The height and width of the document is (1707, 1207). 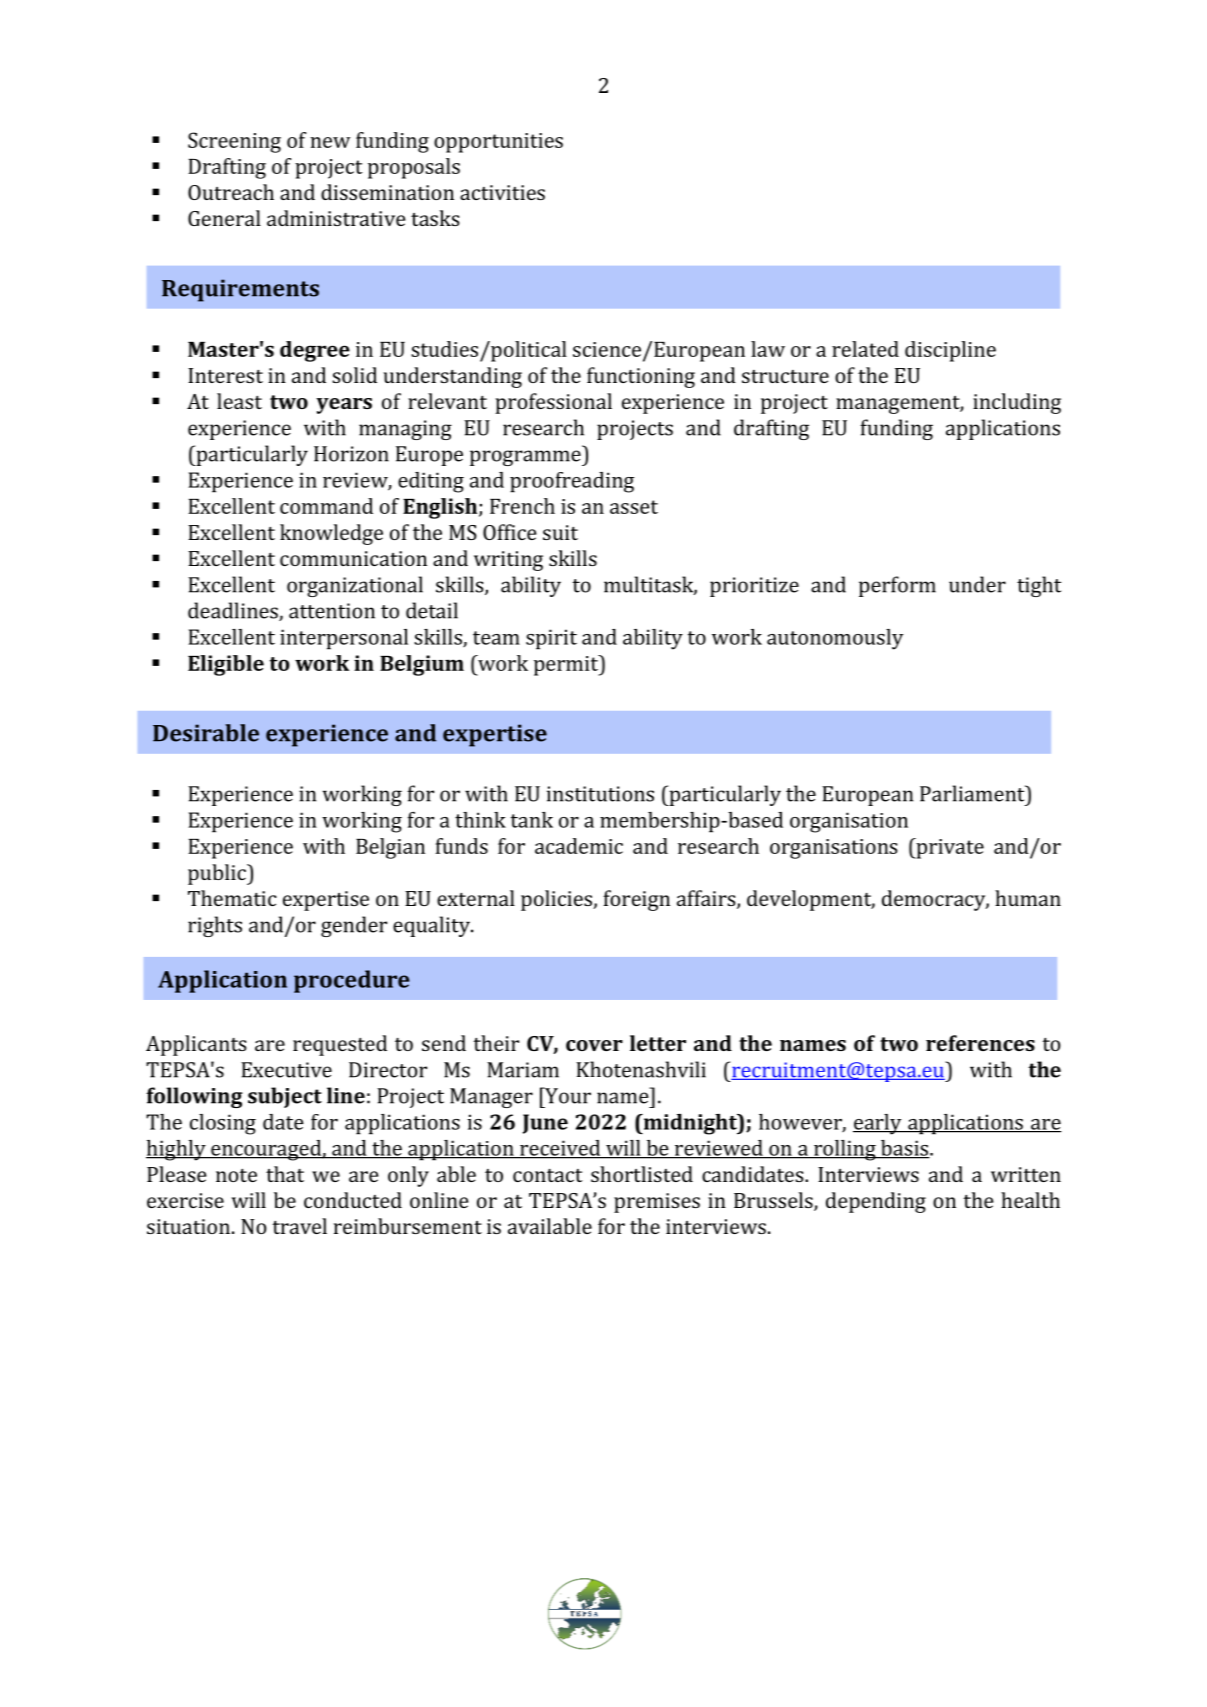 What do you see at coordinates (285, 1174) in the document?
I see `that` at bounding box center [285, 1174].
